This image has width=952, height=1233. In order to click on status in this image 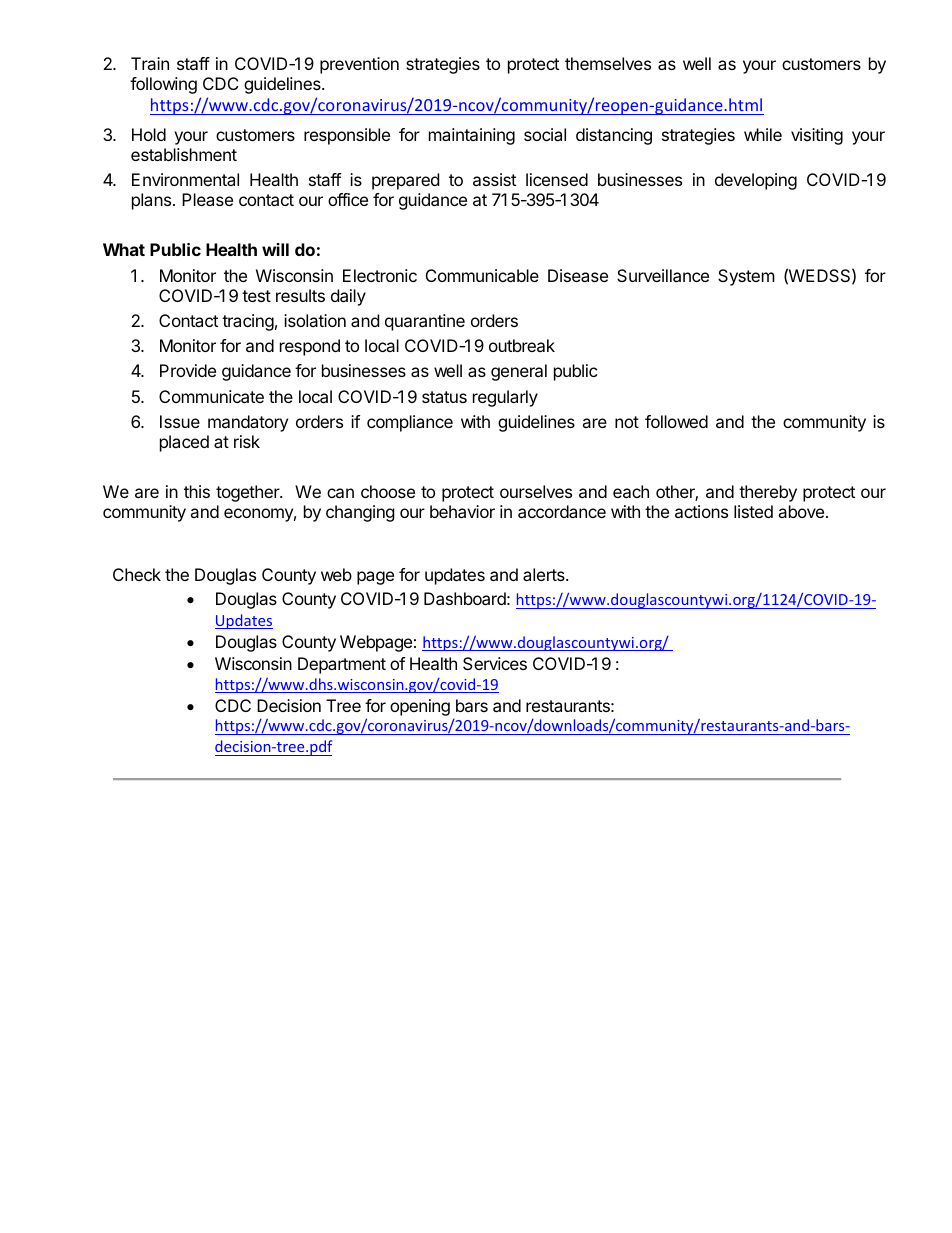, I will do `click(444, 397)`.
